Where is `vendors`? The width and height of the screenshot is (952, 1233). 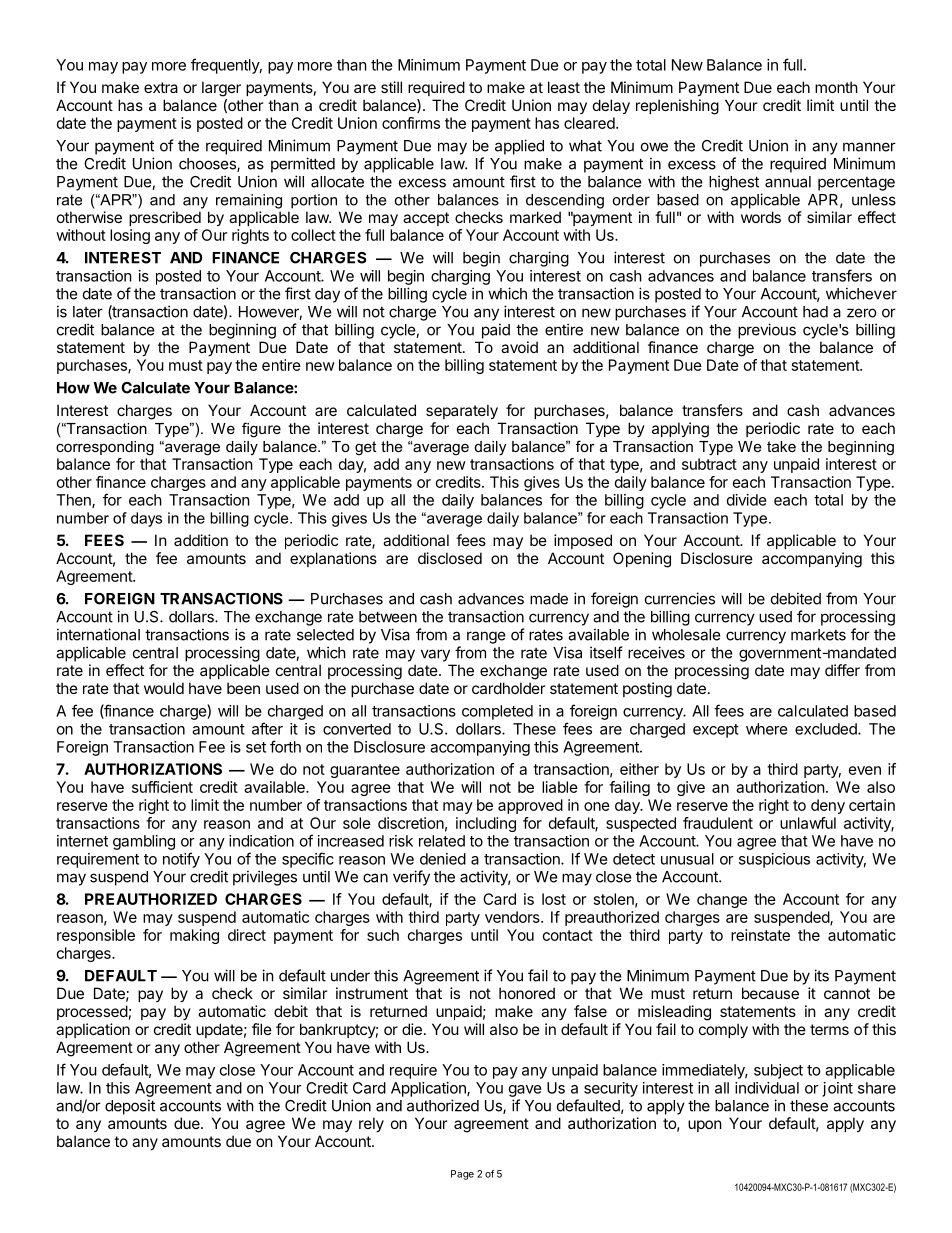
vendors is located at coordinates (513, 917).
